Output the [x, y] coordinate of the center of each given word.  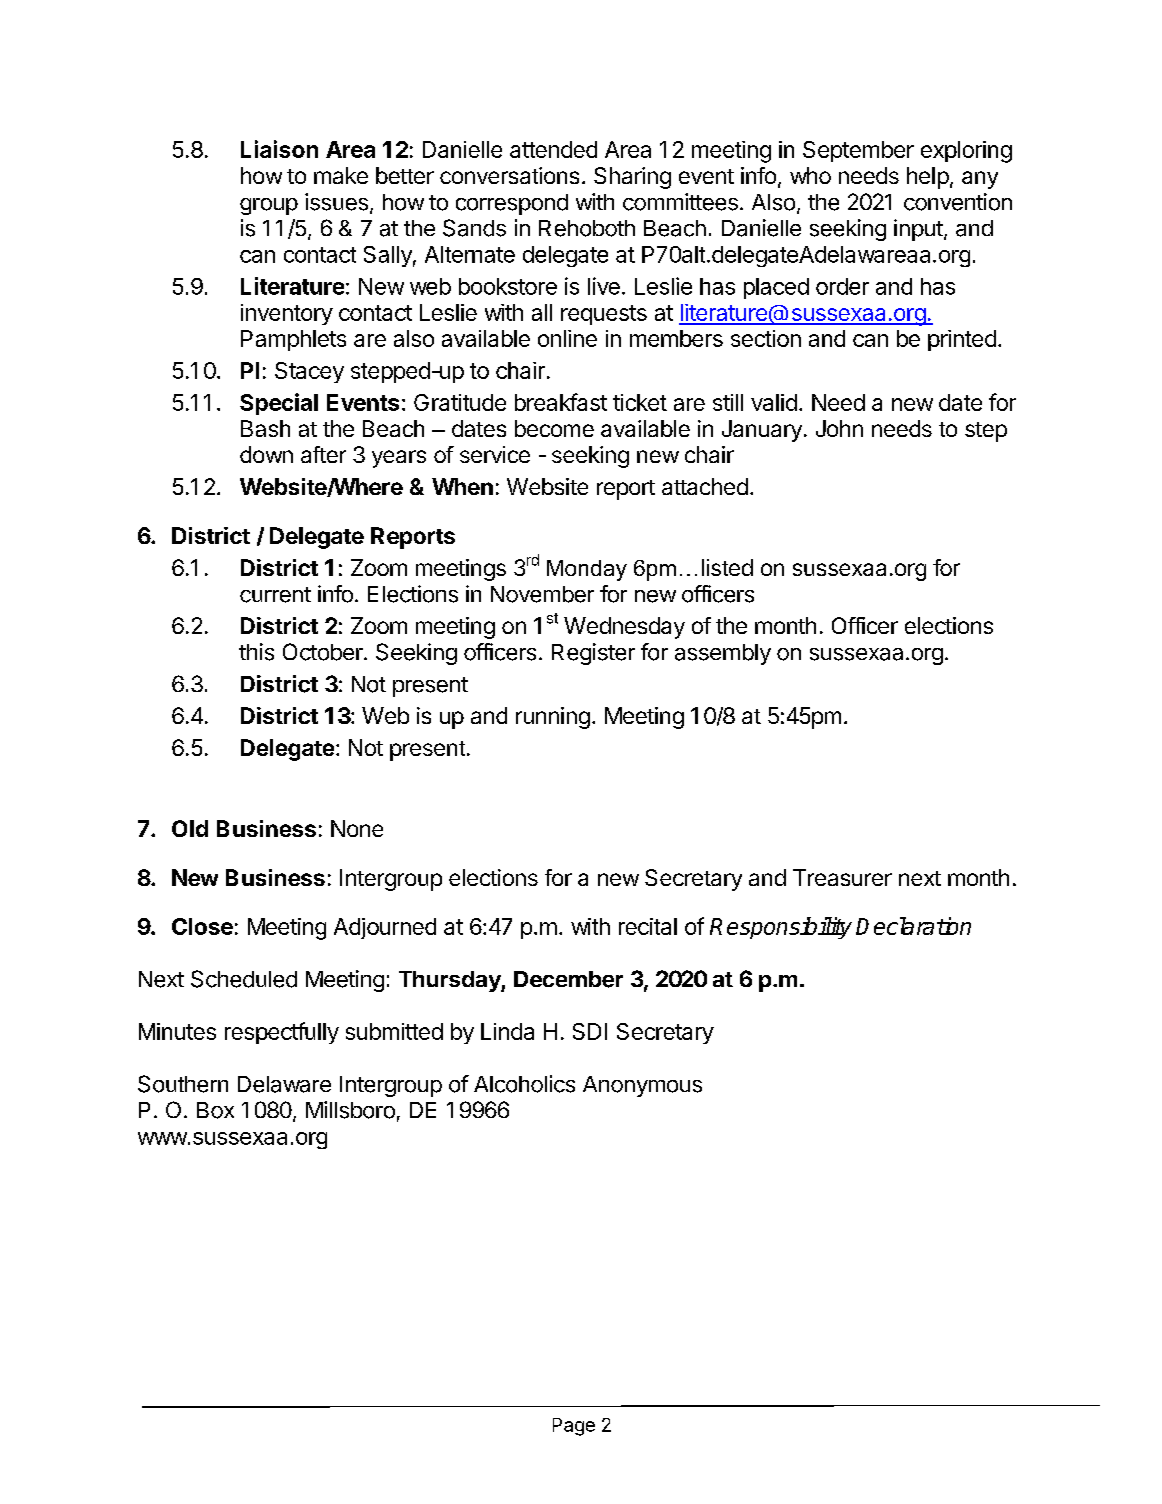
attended [553, 149]
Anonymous [642, 1086]
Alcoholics [524, 1084]
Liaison [279, 149]
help [928, 178]
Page [574, 1427]
